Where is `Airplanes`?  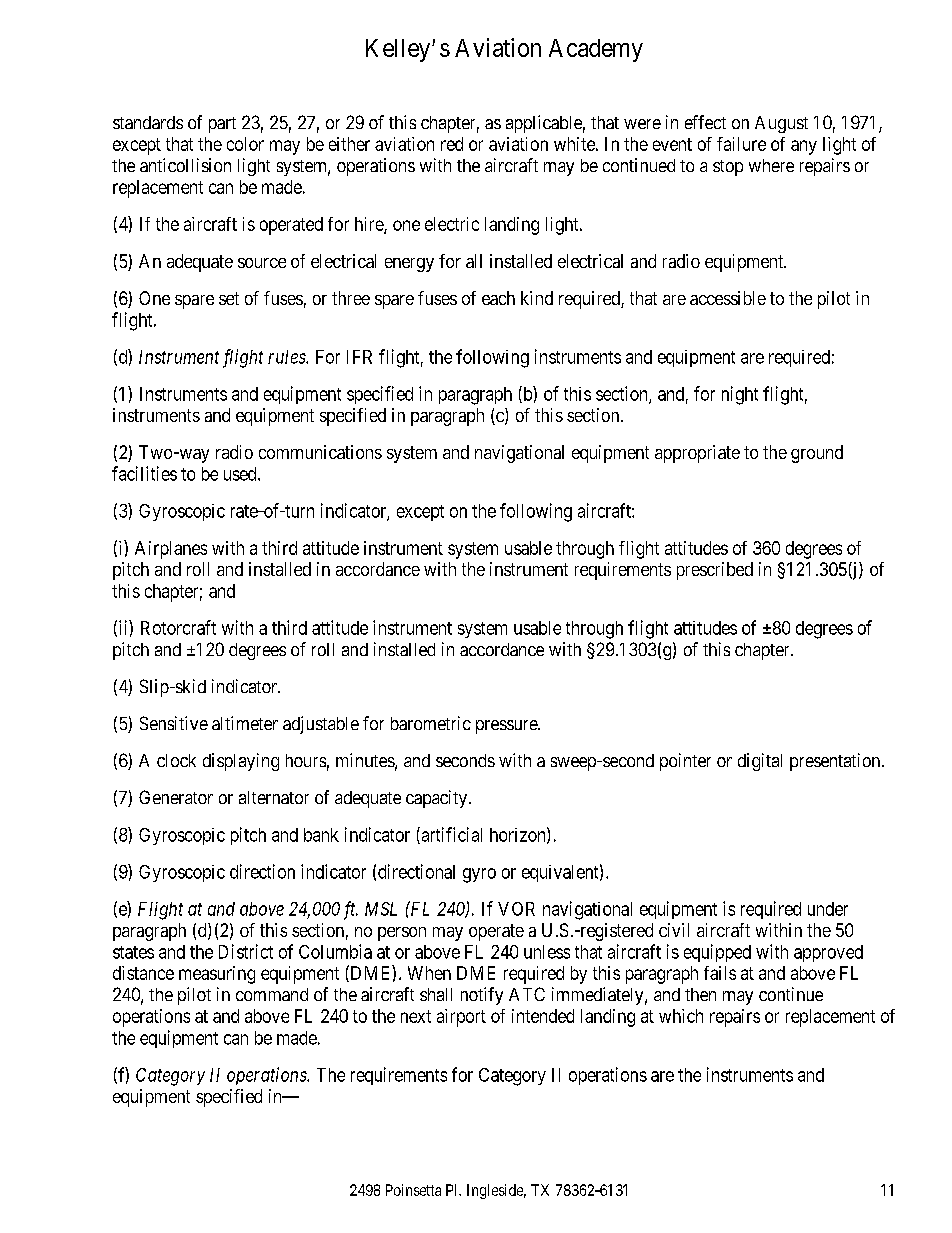
Airplanes is located at coordinates (171, 550).
